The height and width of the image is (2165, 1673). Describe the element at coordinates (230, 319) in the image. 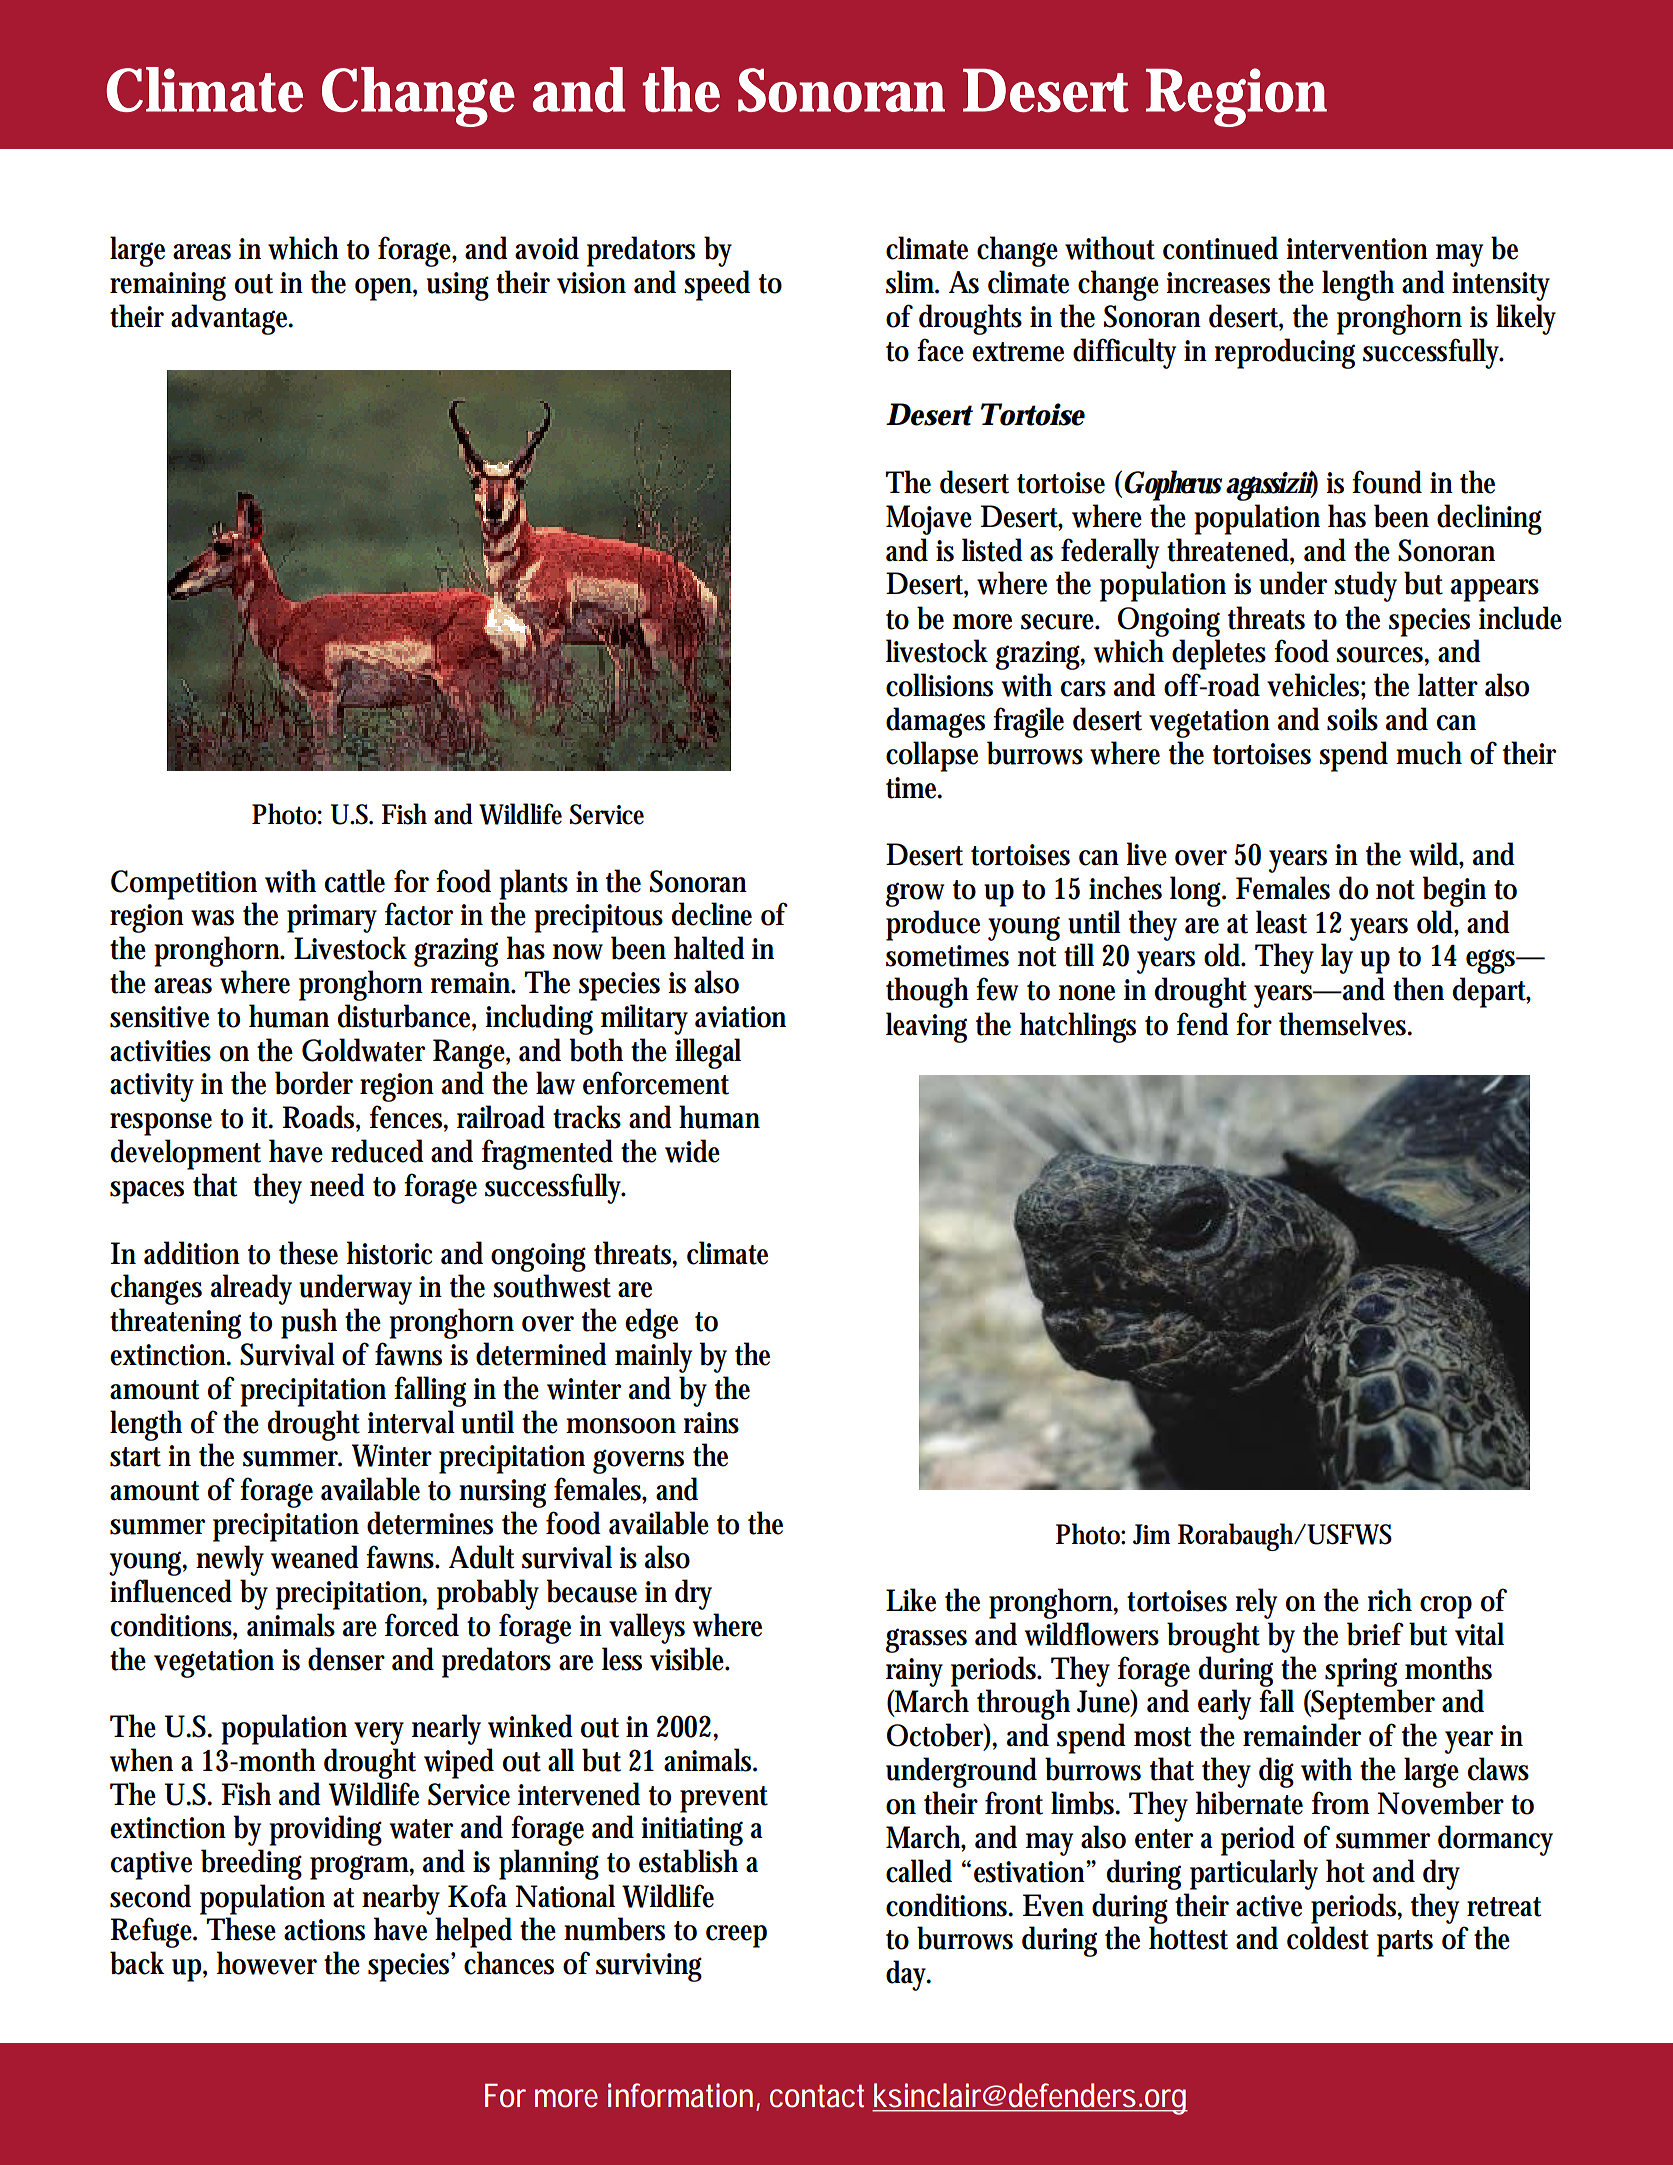

I see `advantage` at that location.
